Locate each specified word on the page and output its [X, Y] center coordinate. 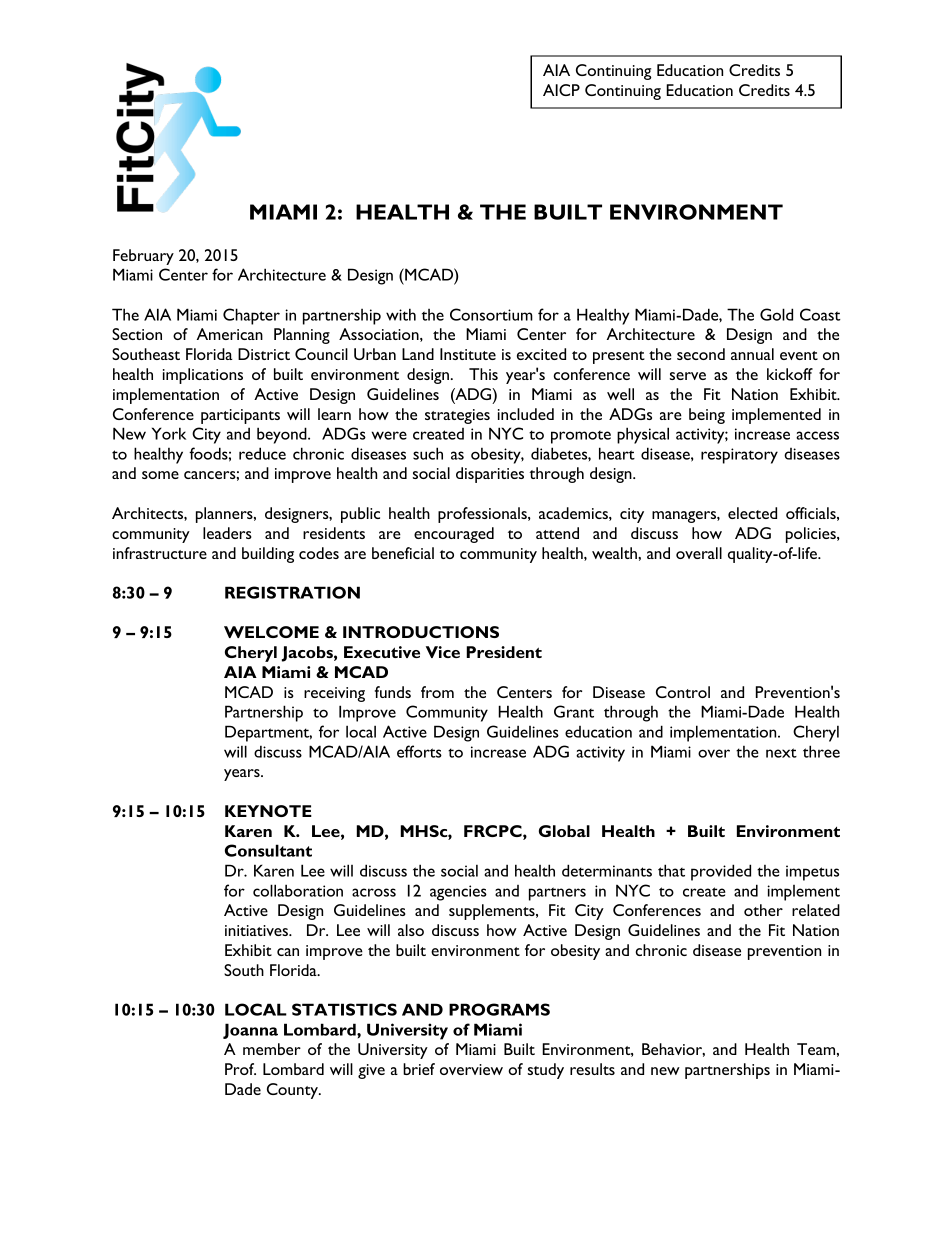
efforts [419, 751]
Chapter [251, 316]
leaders [227, 533]
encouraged [454, 535]
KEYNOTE [268, 811]
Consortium [491, 314]
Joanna [250, 1031]
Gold [776, 314]
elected [752, 513]
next [781, 753]
